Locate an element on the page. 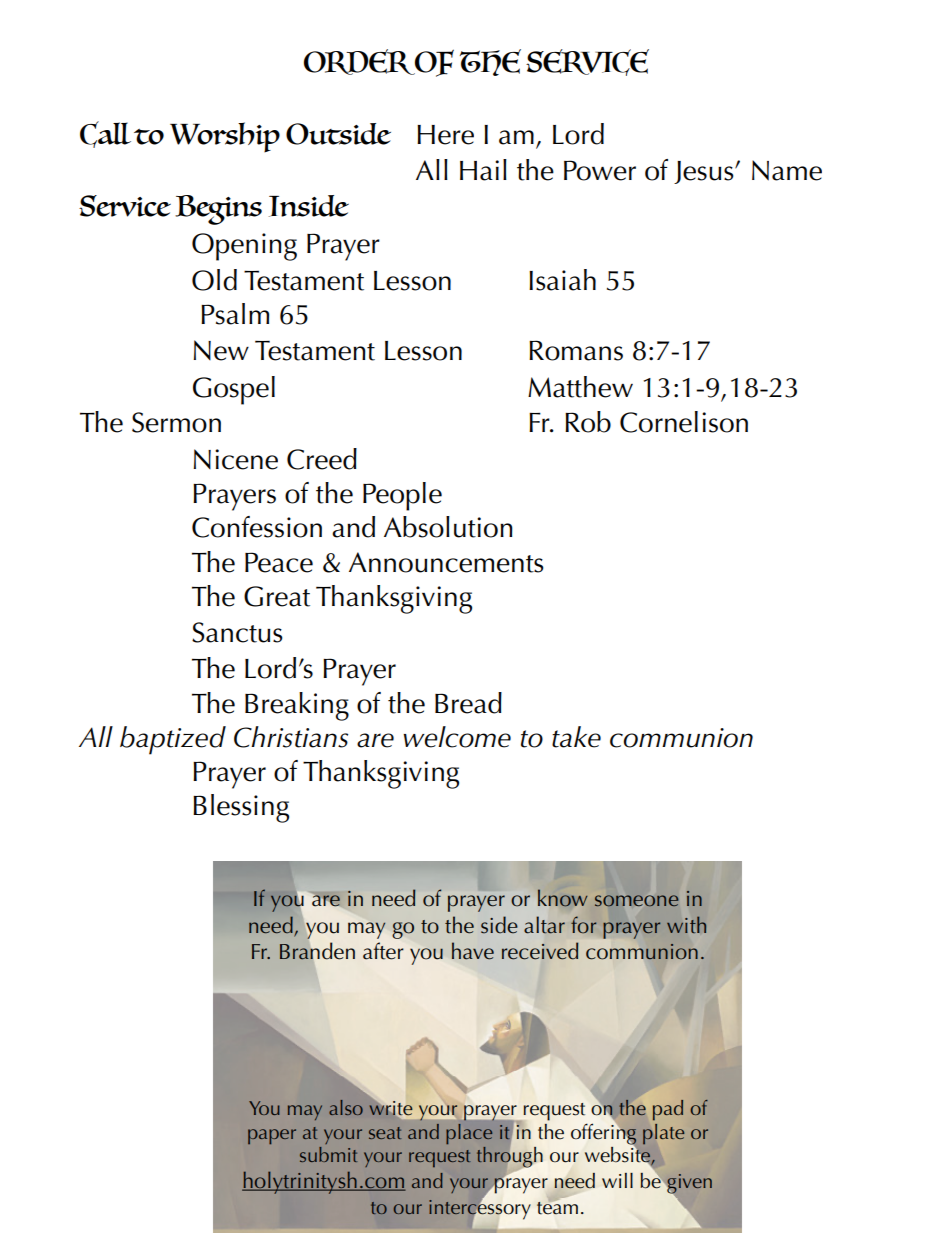 This image has width=952, height=1233. Announcements is located at coordinates (446, 562).
